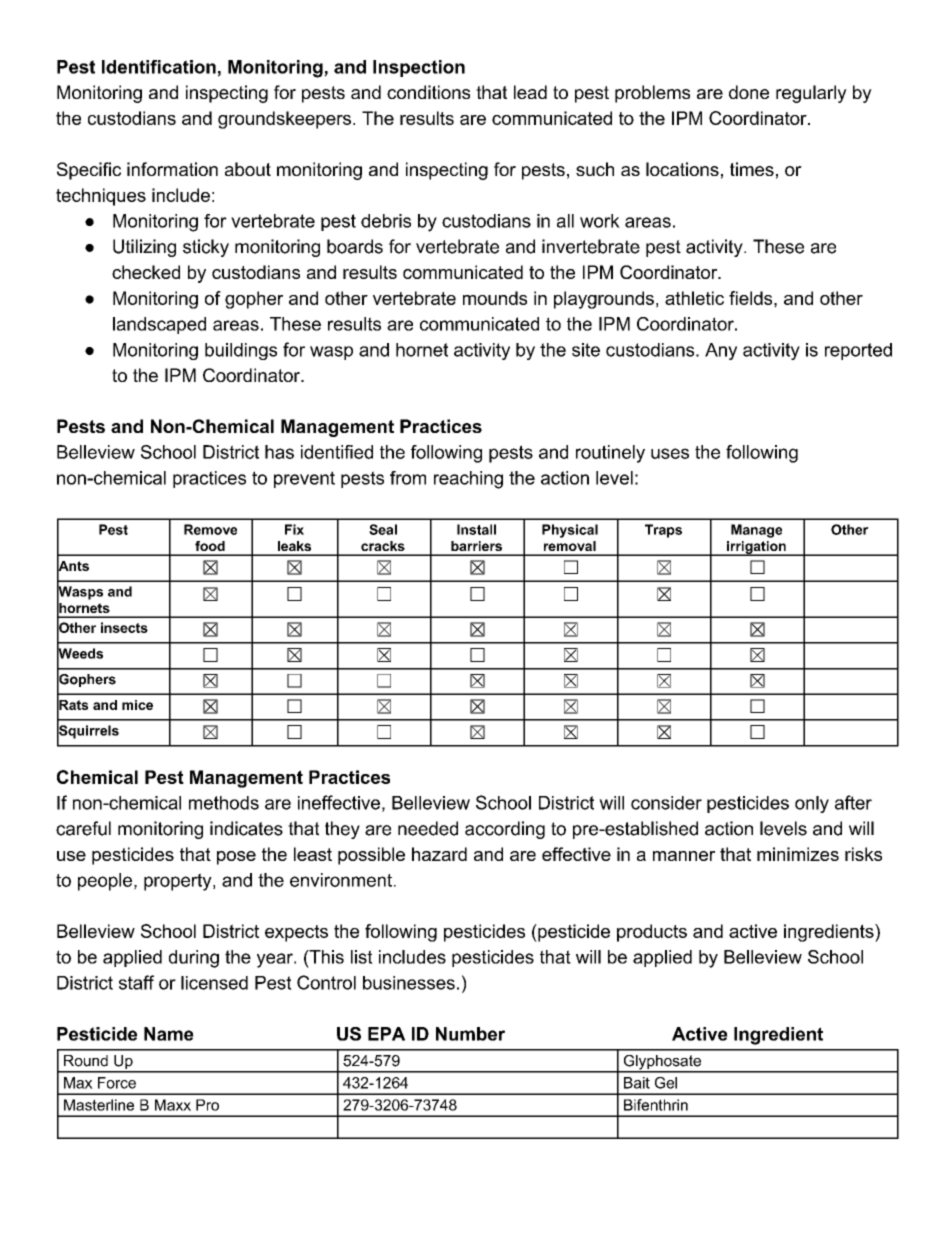  What do you see at coordinates (428, 92) in the image?
I see `conditions` at bounding box center [428, 92].
